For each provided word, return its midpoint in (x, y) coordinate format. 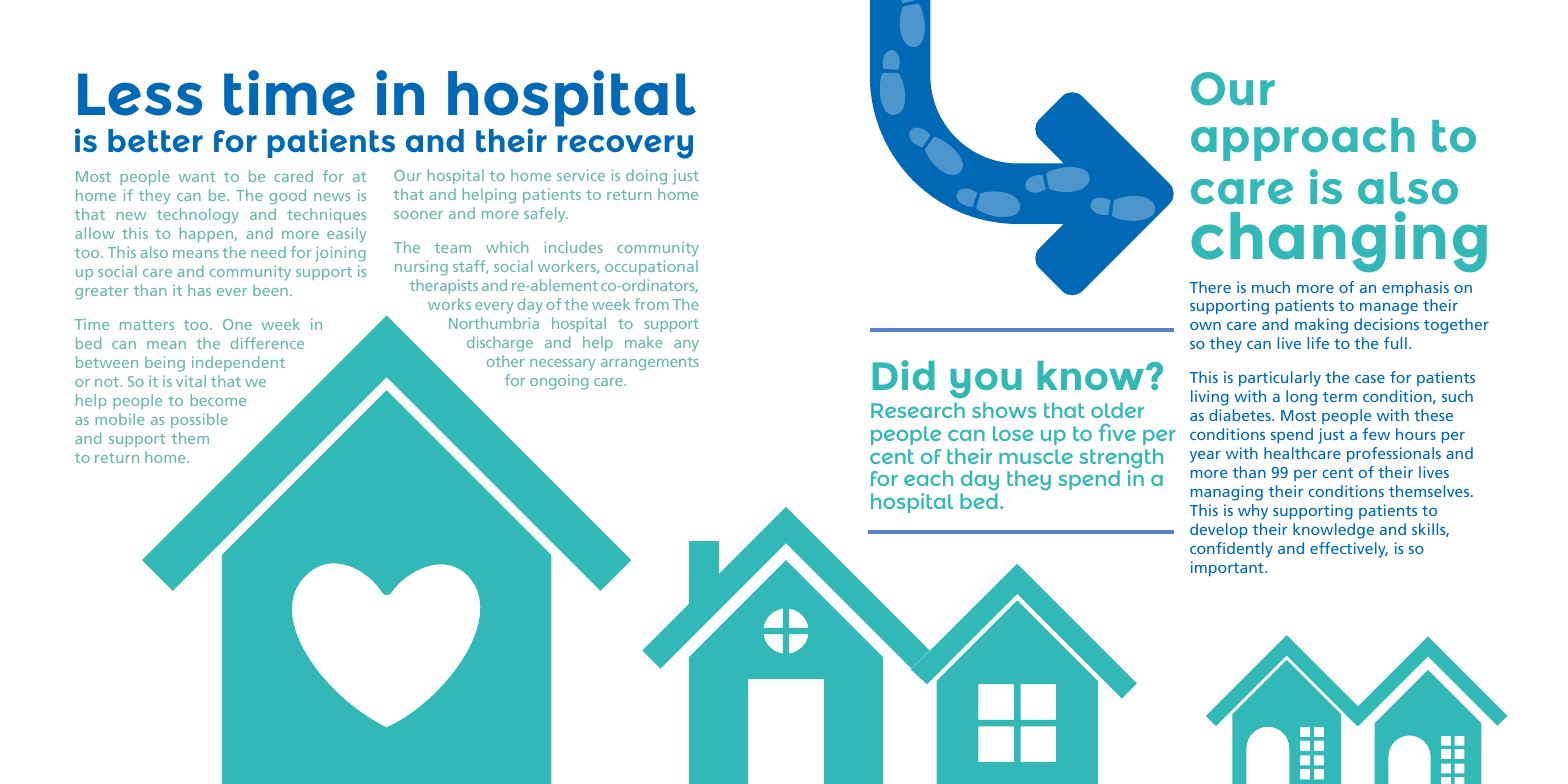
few (1376, 434)
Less (140, 94)
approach (1303, 139)
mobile (120, 419)
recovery (625, 147)
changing (1339, 241)
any (686, 346)
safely (546, 215)
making (1321, 326)
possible (199, 420)
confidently (1231, 550)
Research (918, 410)
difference (267, 343)
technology (198, 216)
